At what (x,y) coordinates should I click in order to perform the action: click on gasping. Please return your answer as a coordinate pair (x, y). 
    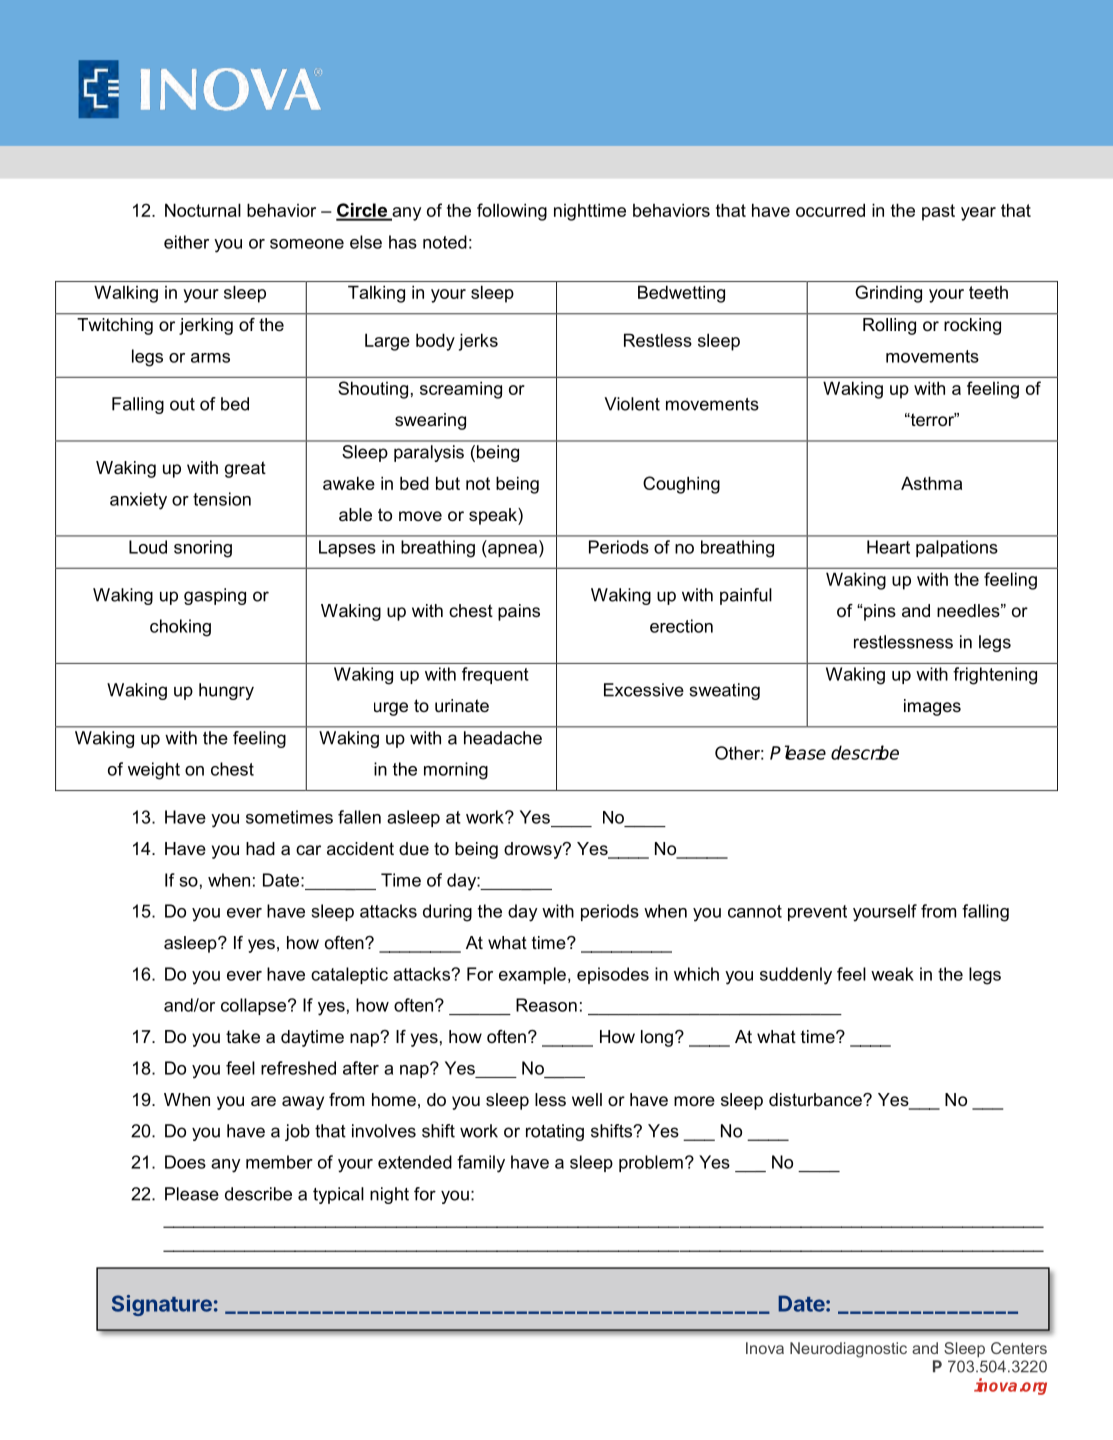
    Looking at the image, I should click on (215, 596).
